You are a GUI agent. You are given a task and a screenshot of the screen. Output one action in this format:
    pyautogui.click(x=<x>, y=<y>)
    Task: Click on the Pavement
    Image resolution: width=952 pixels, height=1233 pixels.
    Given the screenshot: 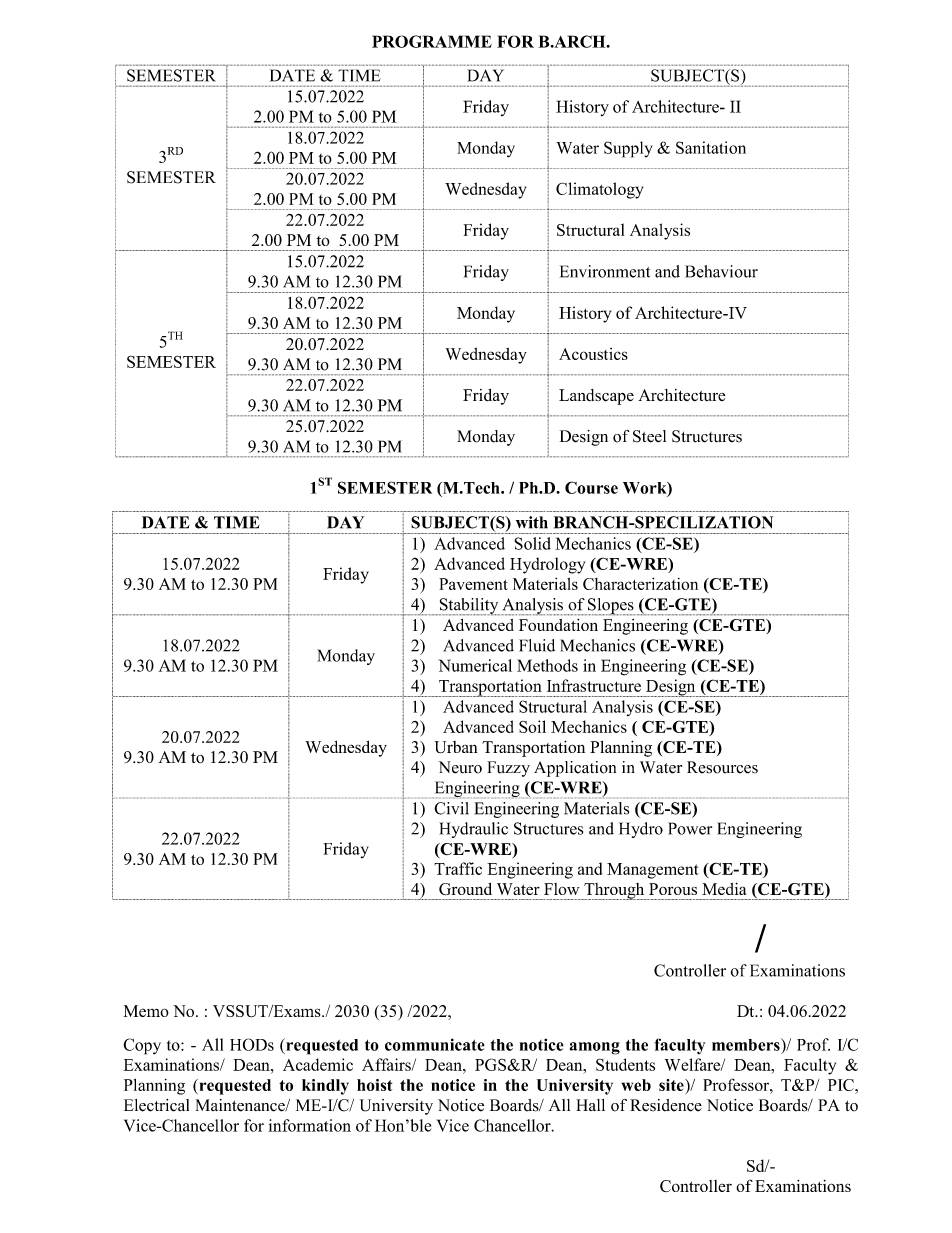 What is the action you would take?
    pyautogui.click(x=473, y=584)
